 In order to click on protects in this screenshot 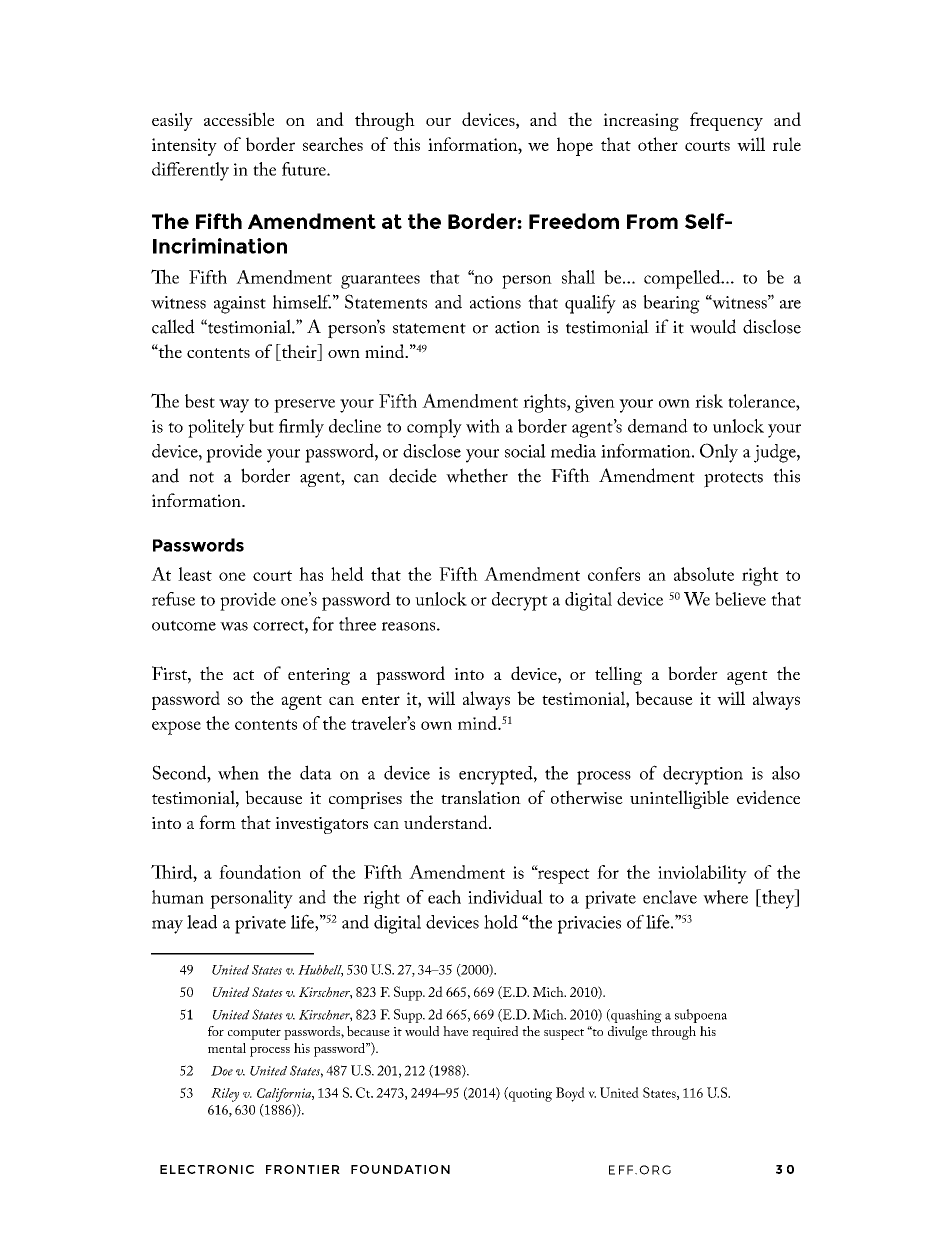, I will do `click(733, 480)`.
